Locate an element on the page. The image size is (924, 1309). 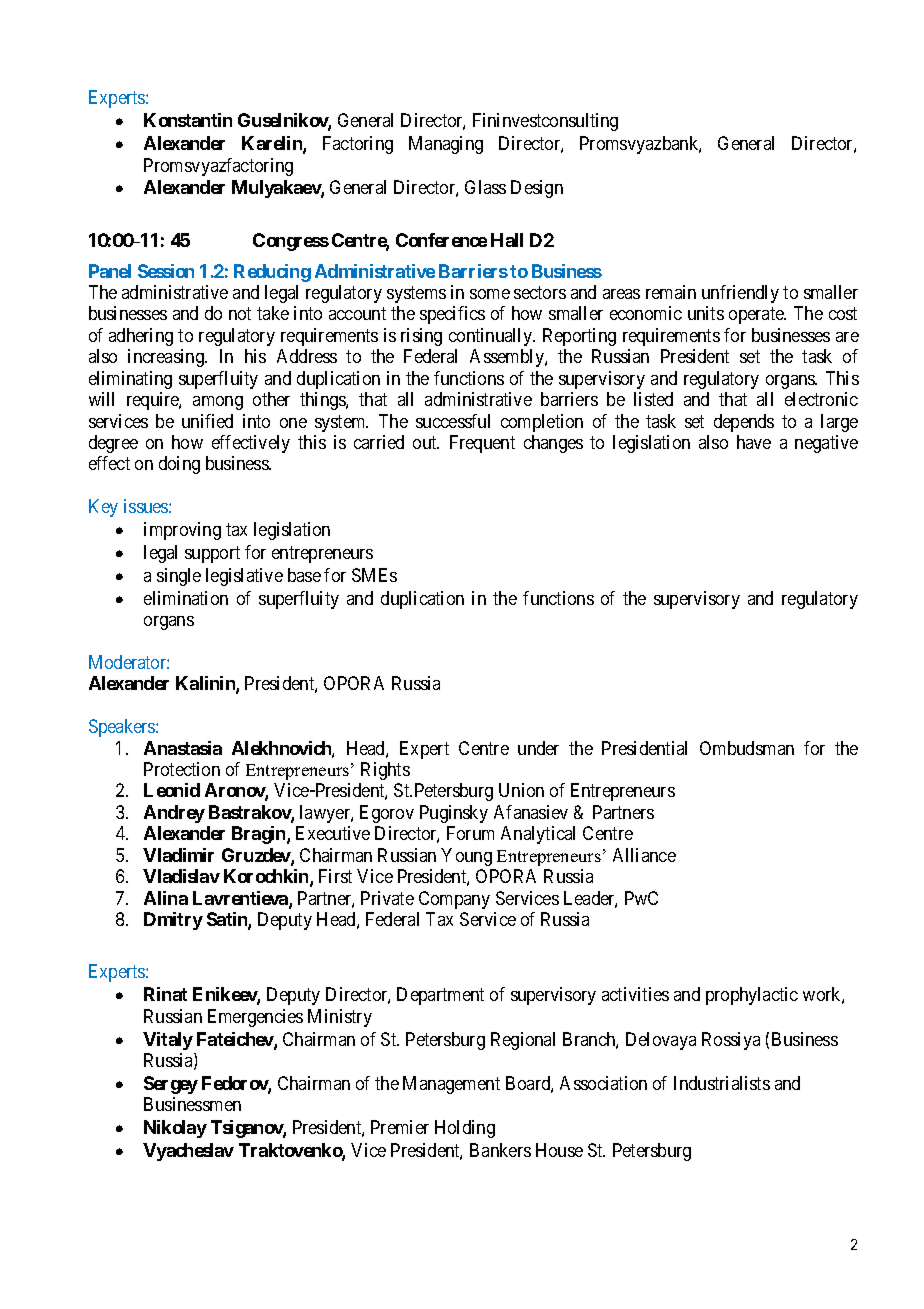
under is located at coordinates (538, 748).
